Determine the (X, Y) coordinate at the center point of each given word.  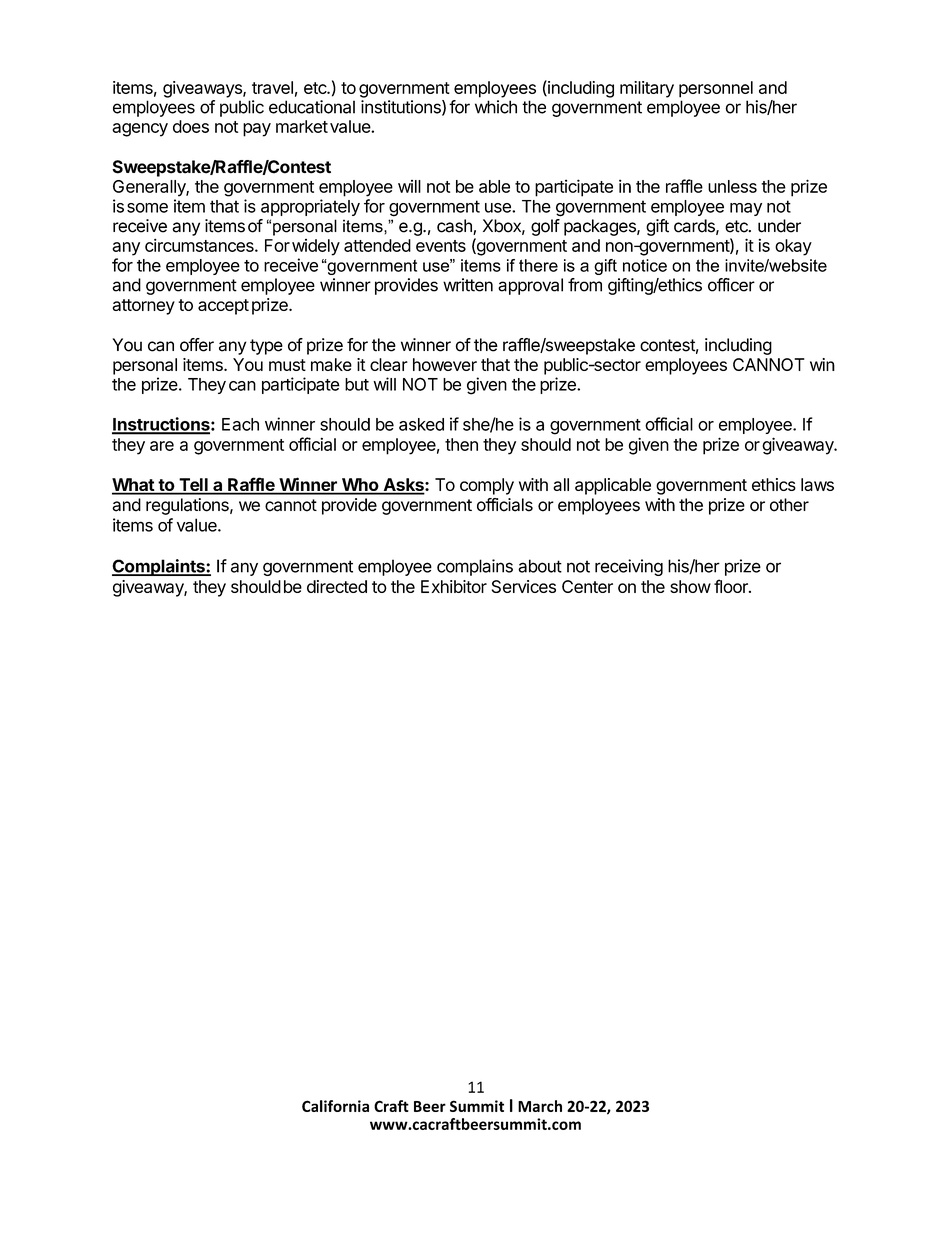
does (191, 126)
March (540, 1106)
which (496, 107)
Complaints (159, 567)
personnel (716, 89)
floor (732, 586)
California (335, 1106)
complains (475, 567)
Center (587, 586)
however (445, 364)
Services (524, 586)
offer (197, 345)
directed (337, 586)
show (690, 586)
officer (731, 285)
